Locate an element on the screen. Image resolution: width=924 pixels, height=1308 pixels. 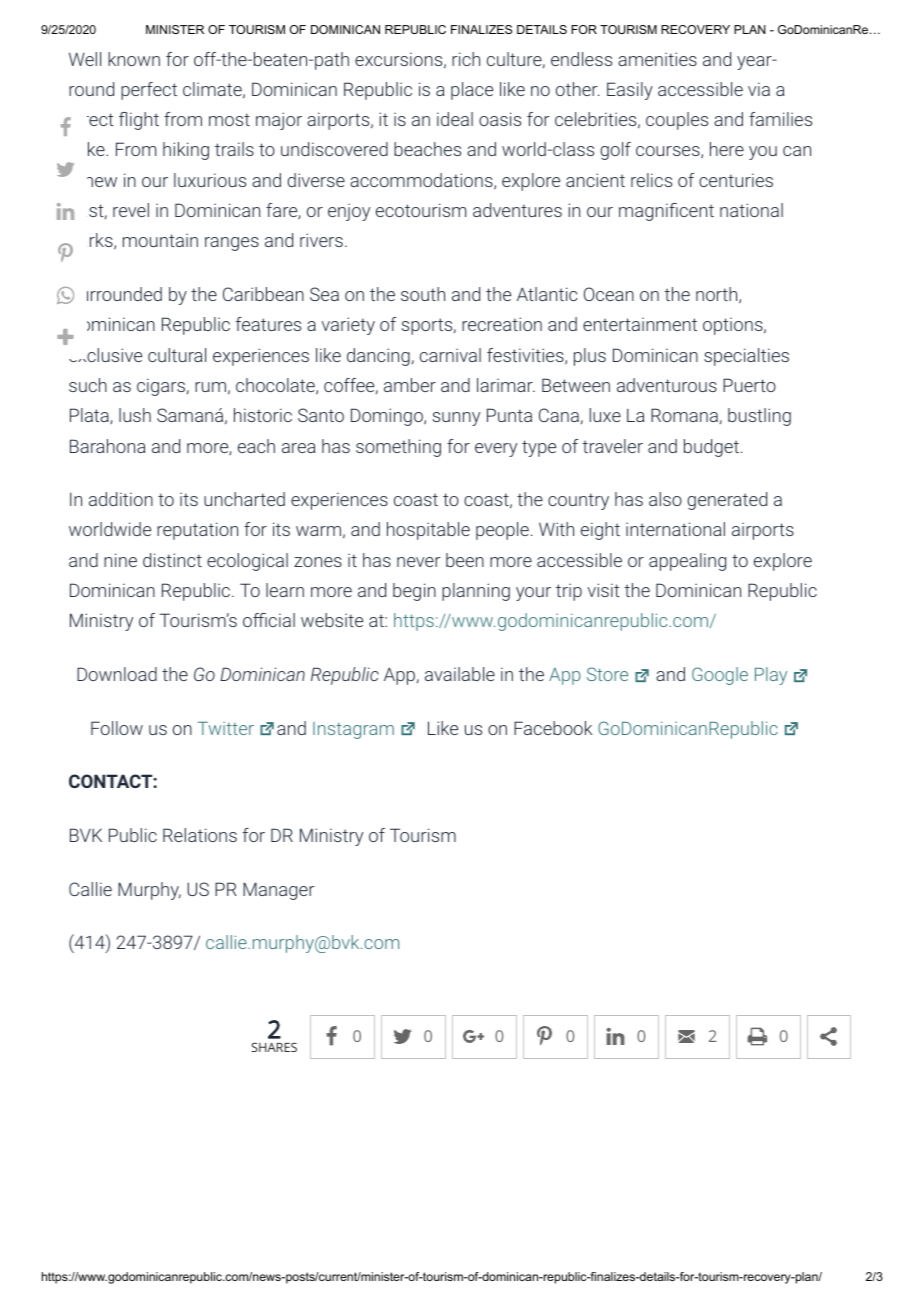
Facebook is located at coordinates (553, 728).
